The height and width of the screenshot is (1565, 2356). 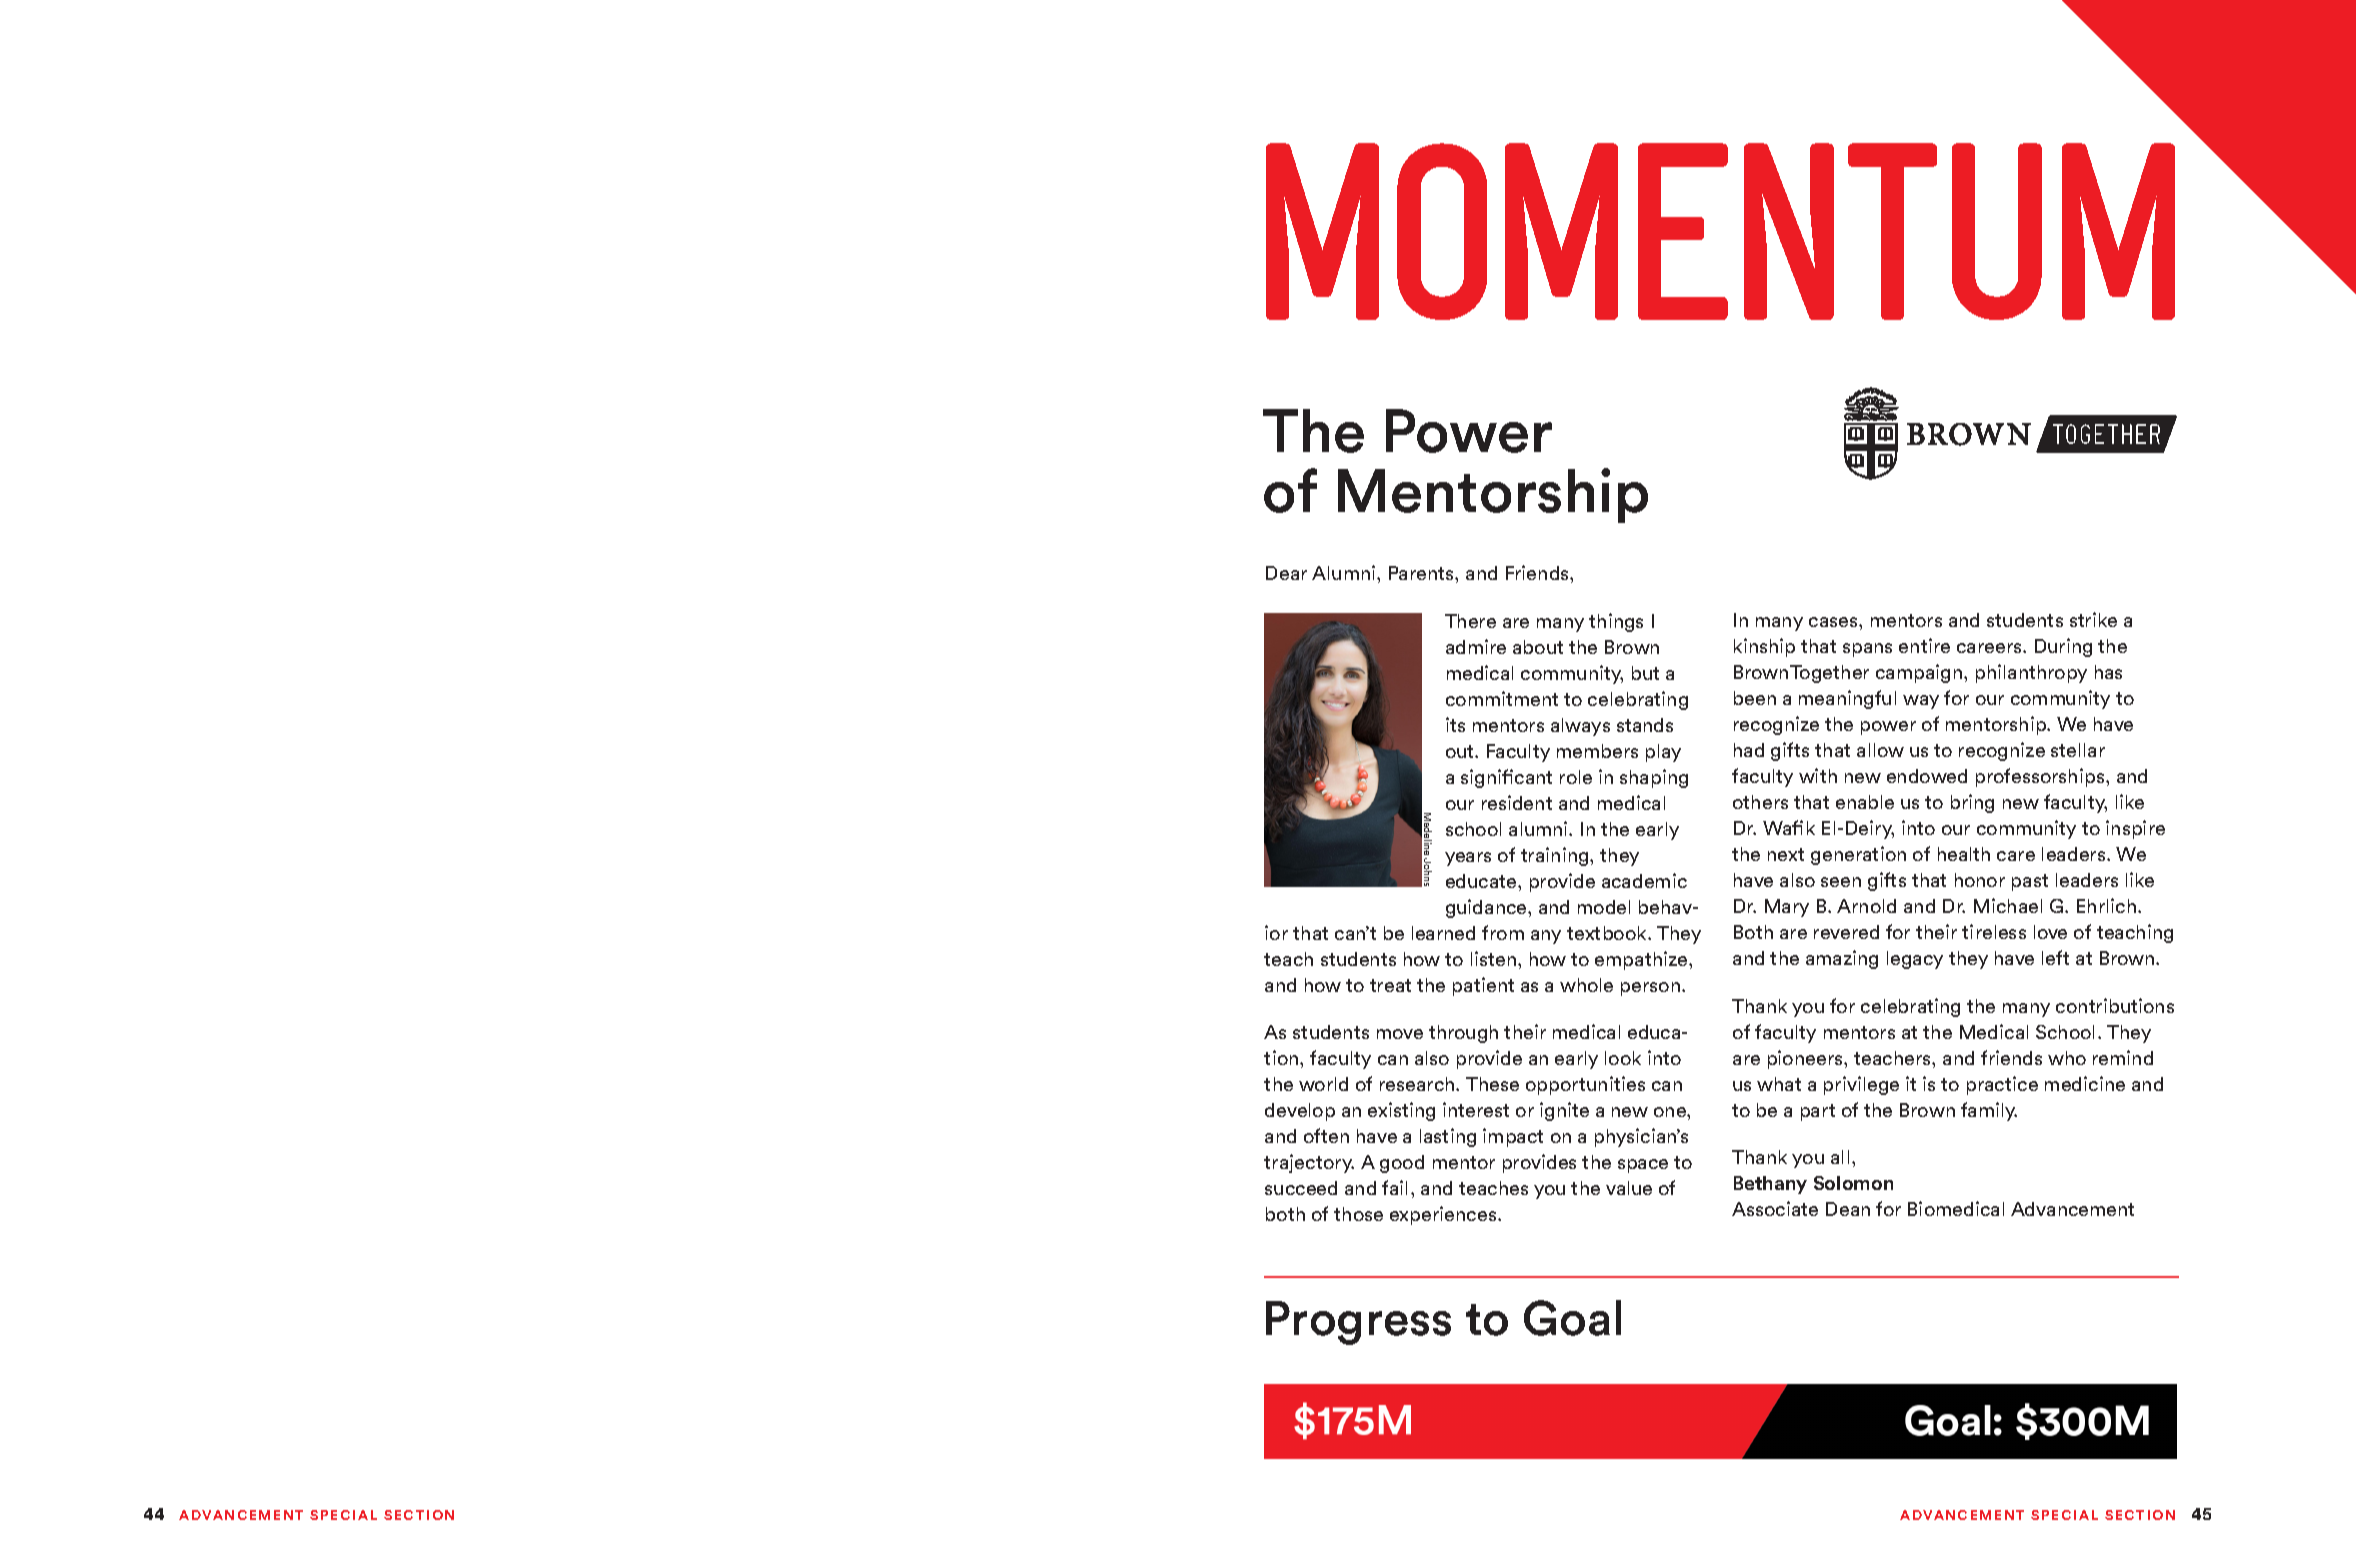 What do you see at coordinates (1720, 231) in the screenshot?
I see `Momentum` at bounding box center [1720, 231].
